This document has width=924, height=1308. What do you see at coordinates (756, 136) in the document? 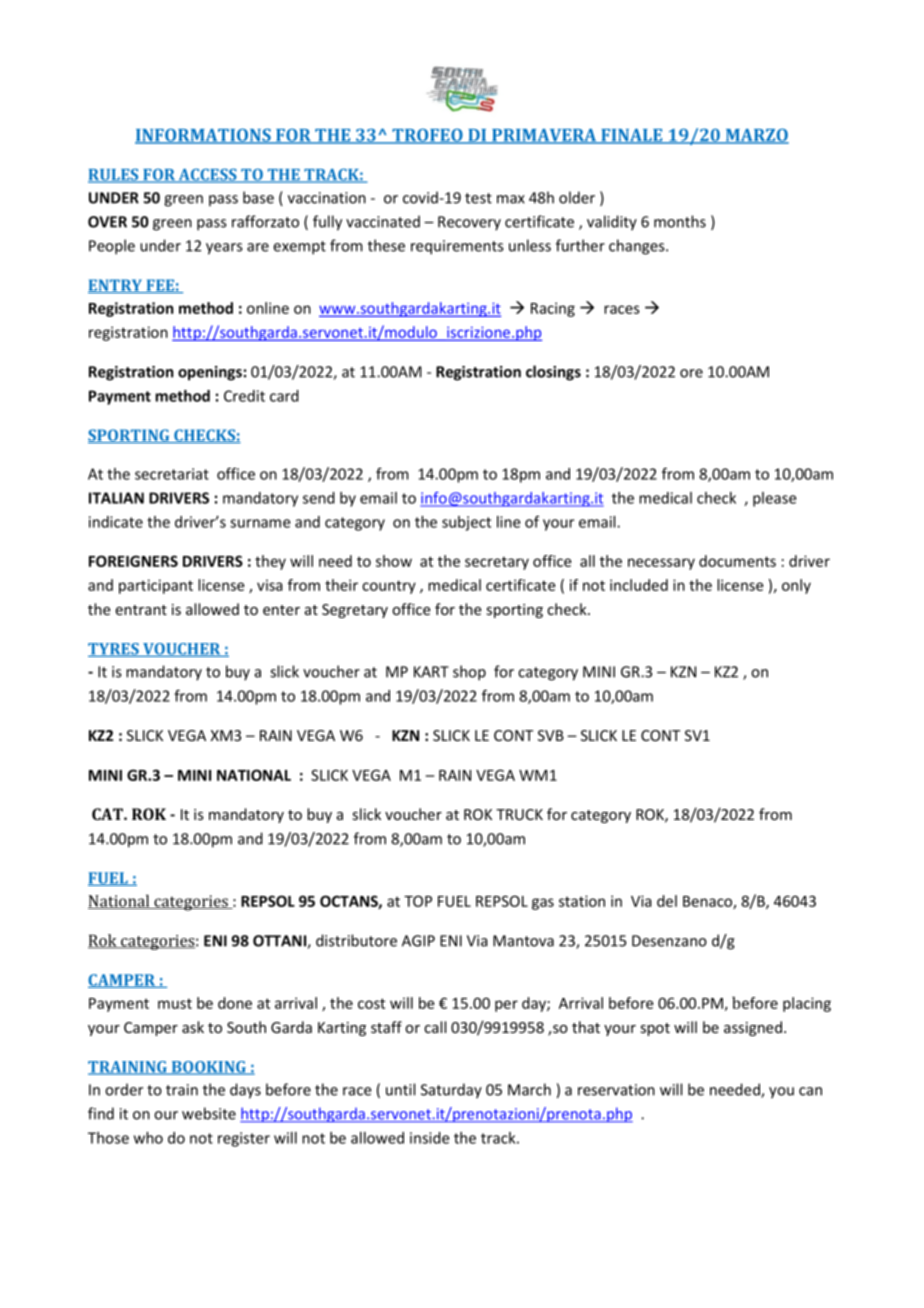
I see `MARZO` at bounding box center [756, 136].
